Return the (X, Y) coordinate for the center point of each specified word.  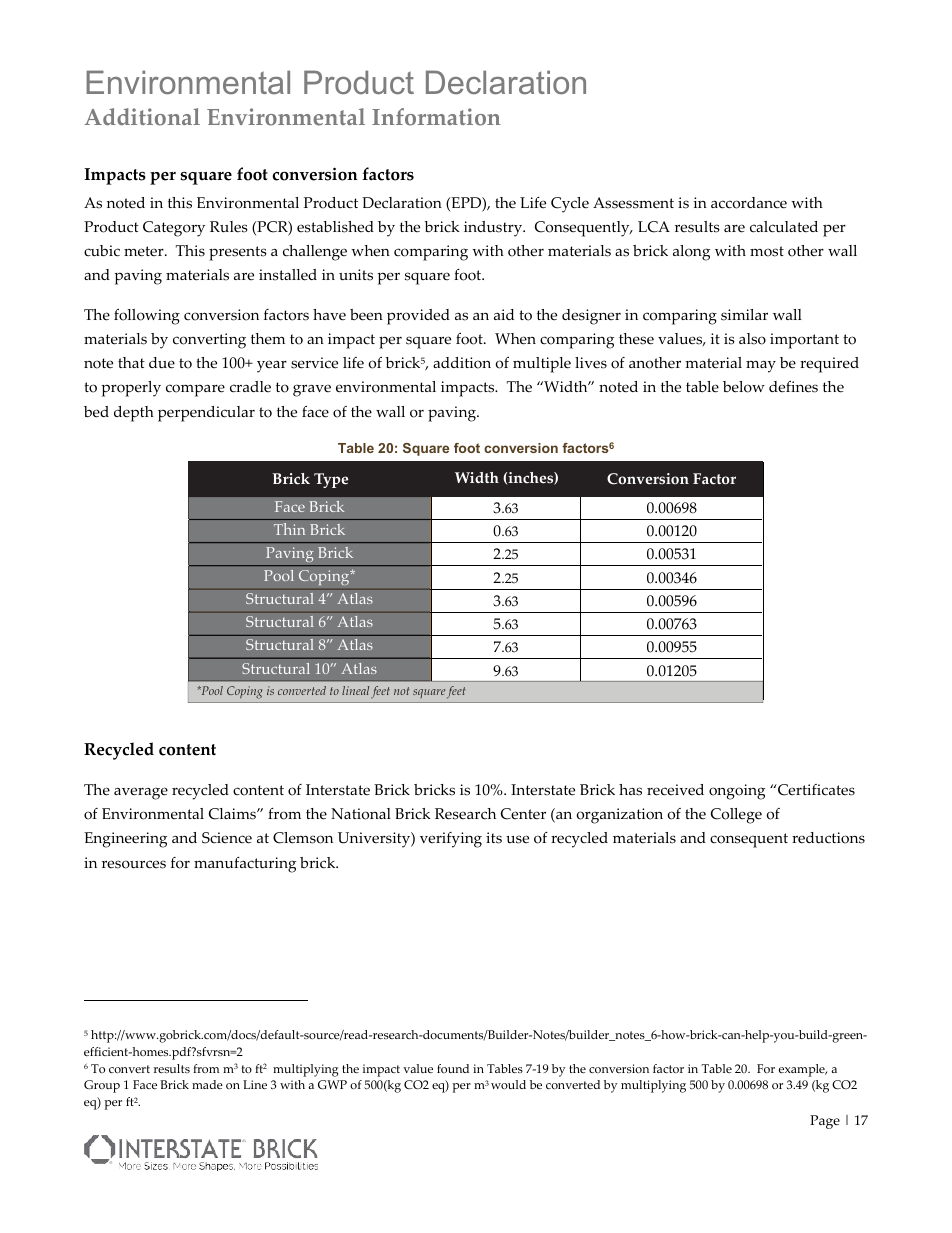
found (453, 1068)
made (207, 1084)
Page (825, 1122)
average (141, 793)
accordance (749, 203)
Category (174, 229)
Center (523, 814)
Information (436, 117)
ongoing (737, 792)
